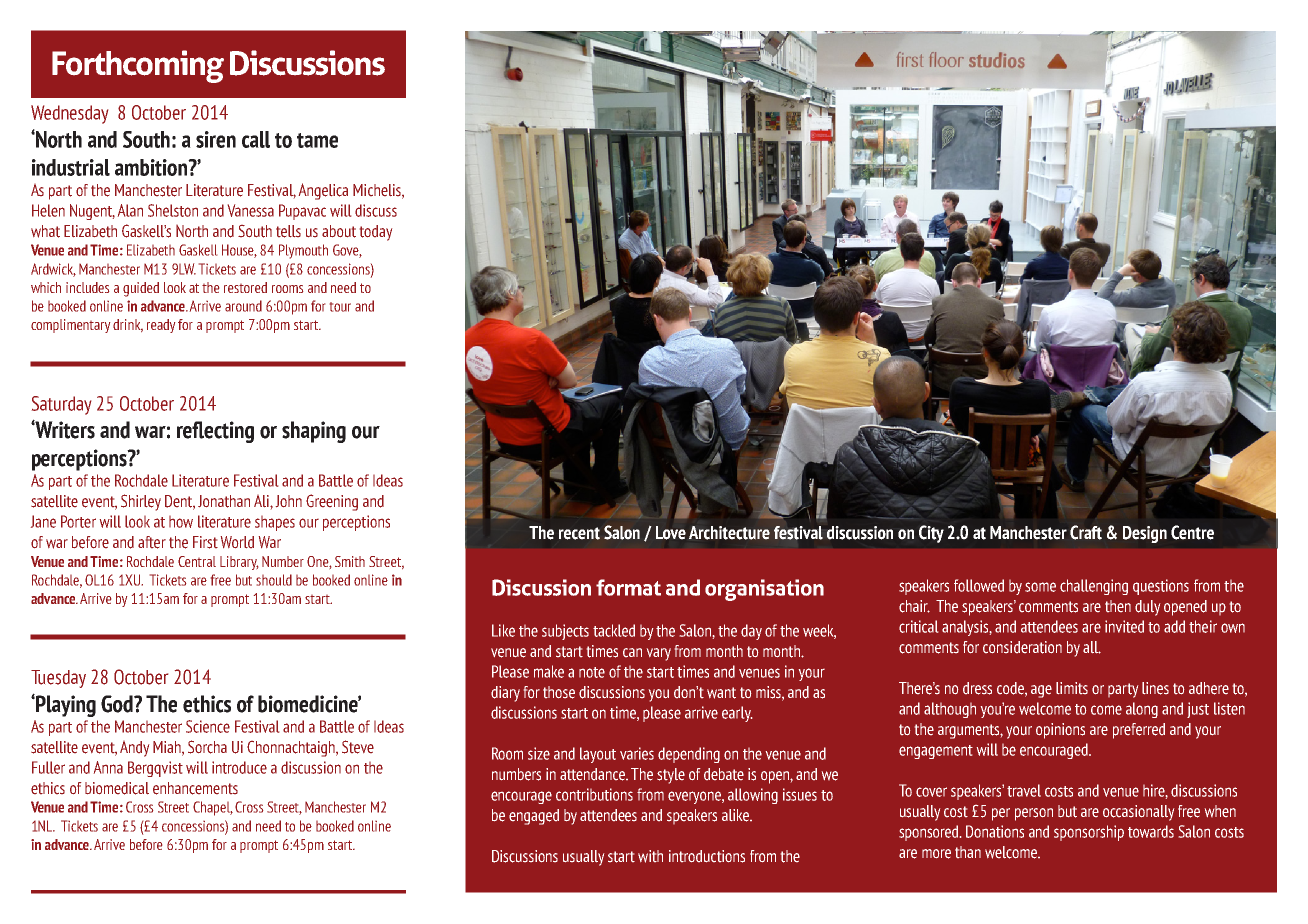 The image size is (1308, 924). What do you see at coordinates (628, 587) in the image?
I see `format` at bounding box center [628, 587].
